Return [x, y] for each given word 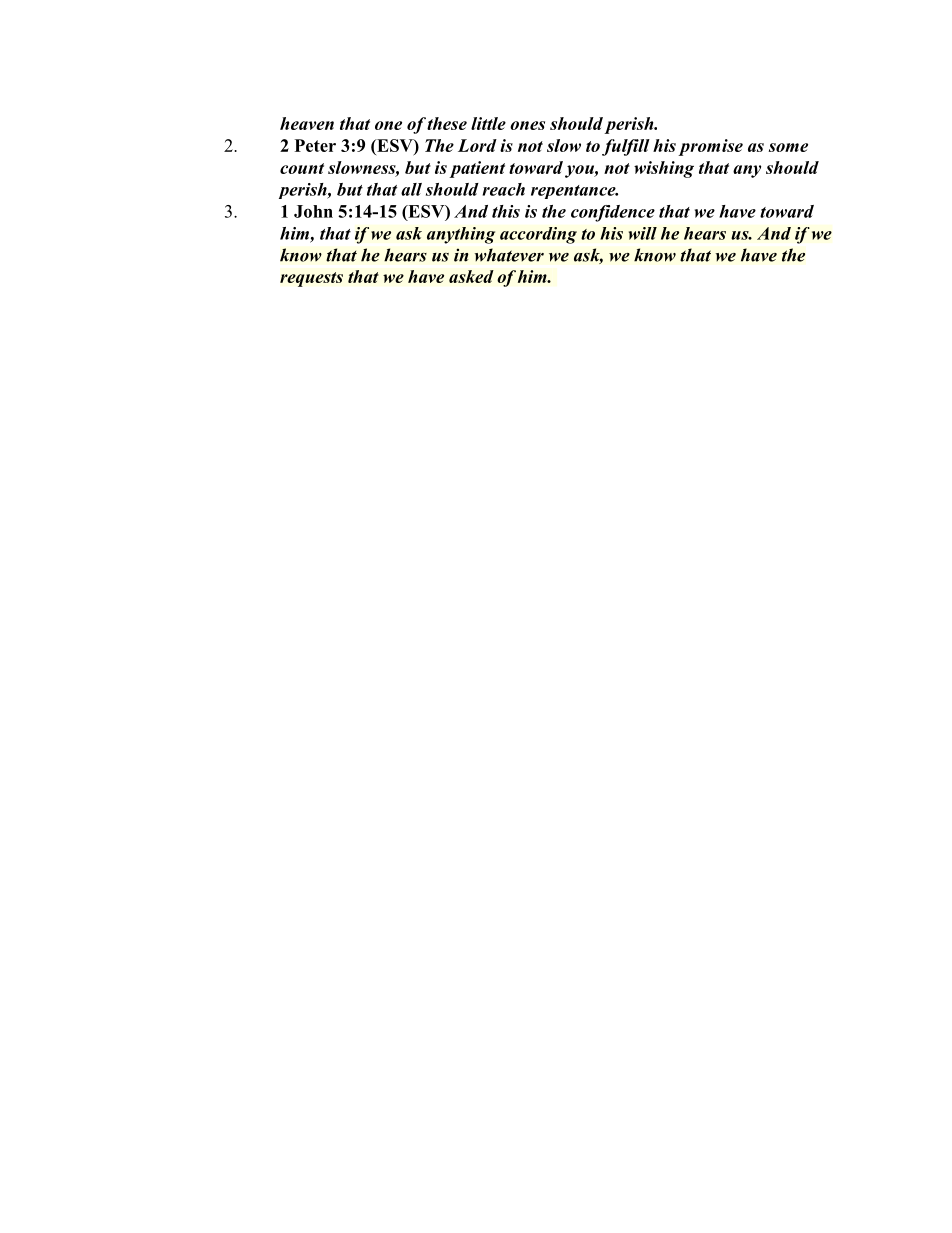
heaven [307, 123]
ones [527, 125]
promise [710, 147]
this [506, 211]
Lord [477, 145]
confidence [613, 213]
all [411, 189]
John [313, 211]
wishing [664, 169]
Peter [315, 145]
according [538, 235]
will [643, 233]
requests [311, 279]
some [788, 147]
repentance [574, 192]
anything [461, 235]
